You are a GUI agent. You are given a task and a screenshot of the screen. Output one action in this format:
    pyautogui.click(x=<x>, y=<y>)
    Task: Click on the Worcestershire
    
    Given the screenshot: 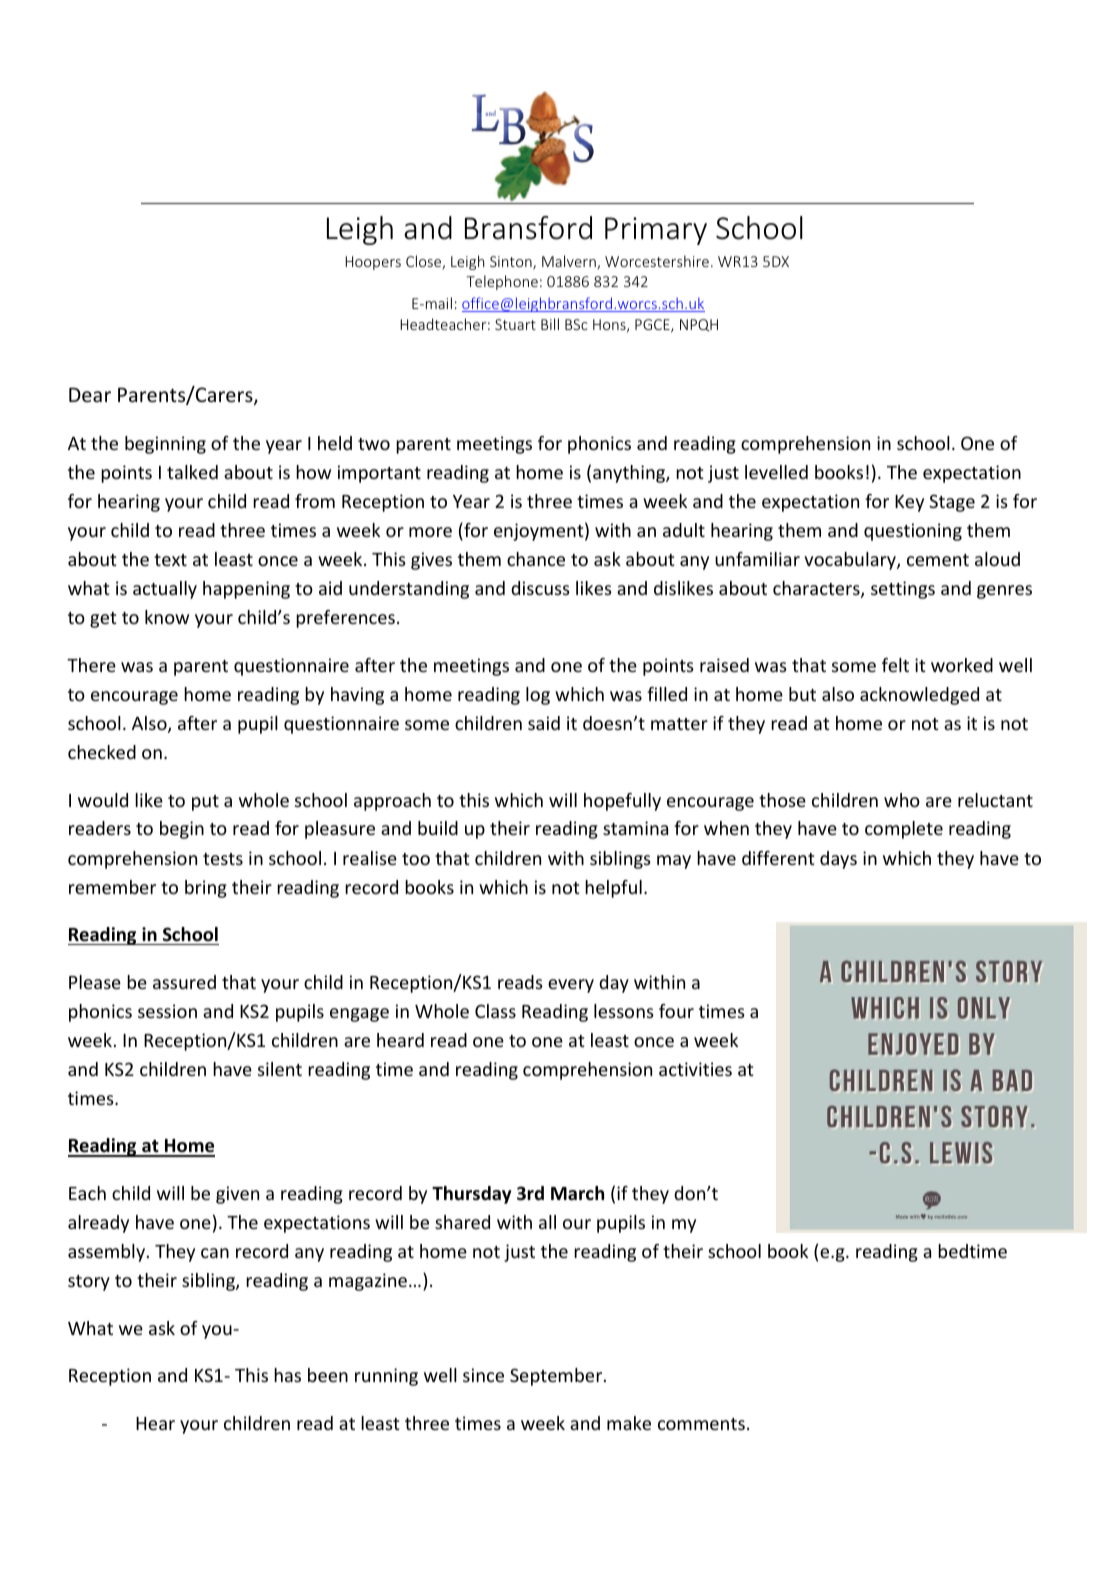 What is the action you would take?
    pyautogui.click(x=657, y=261)
